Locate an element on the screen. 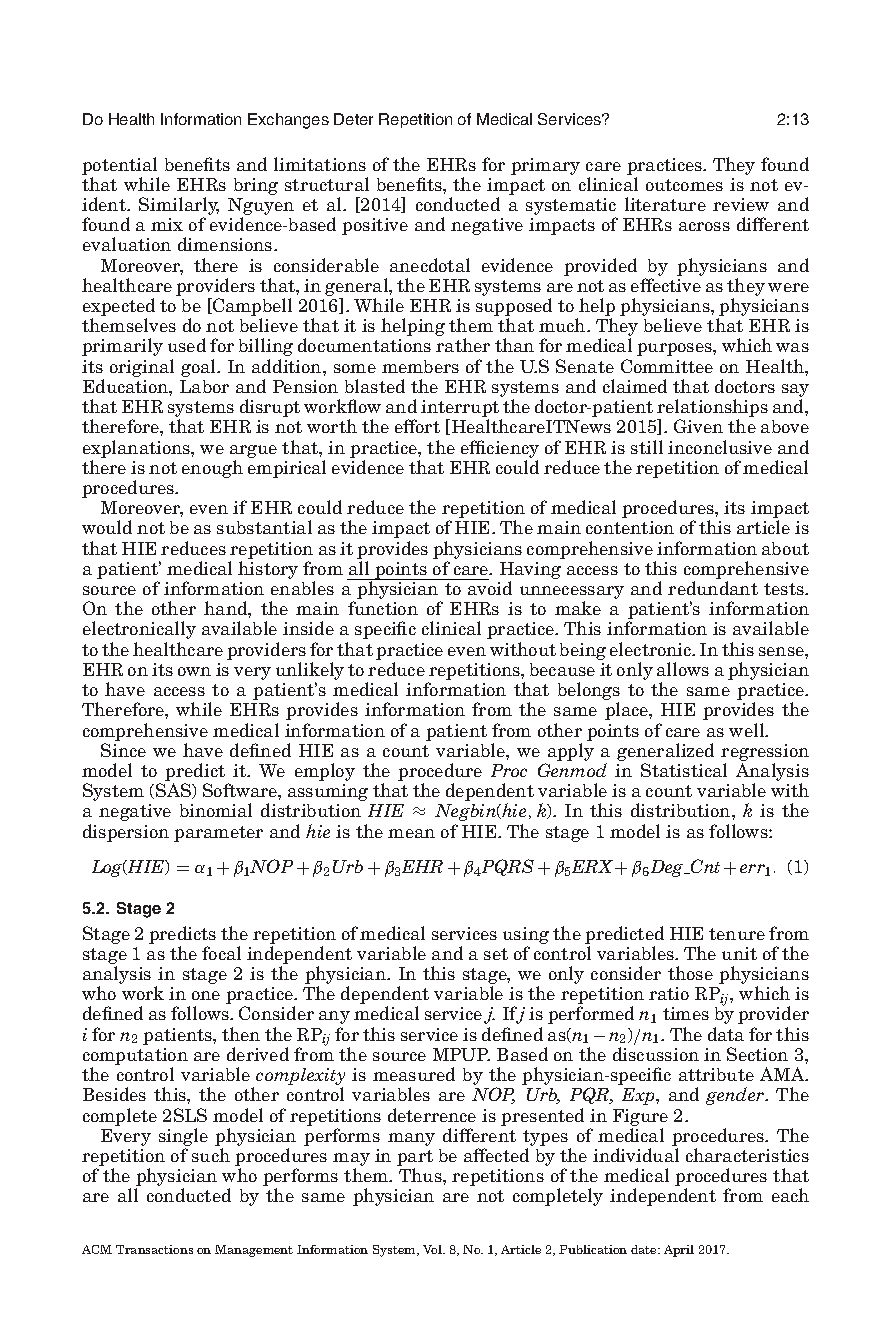 This screenshot has height=1328, width=896. Transactions is located at coordinates (154, 1249).
